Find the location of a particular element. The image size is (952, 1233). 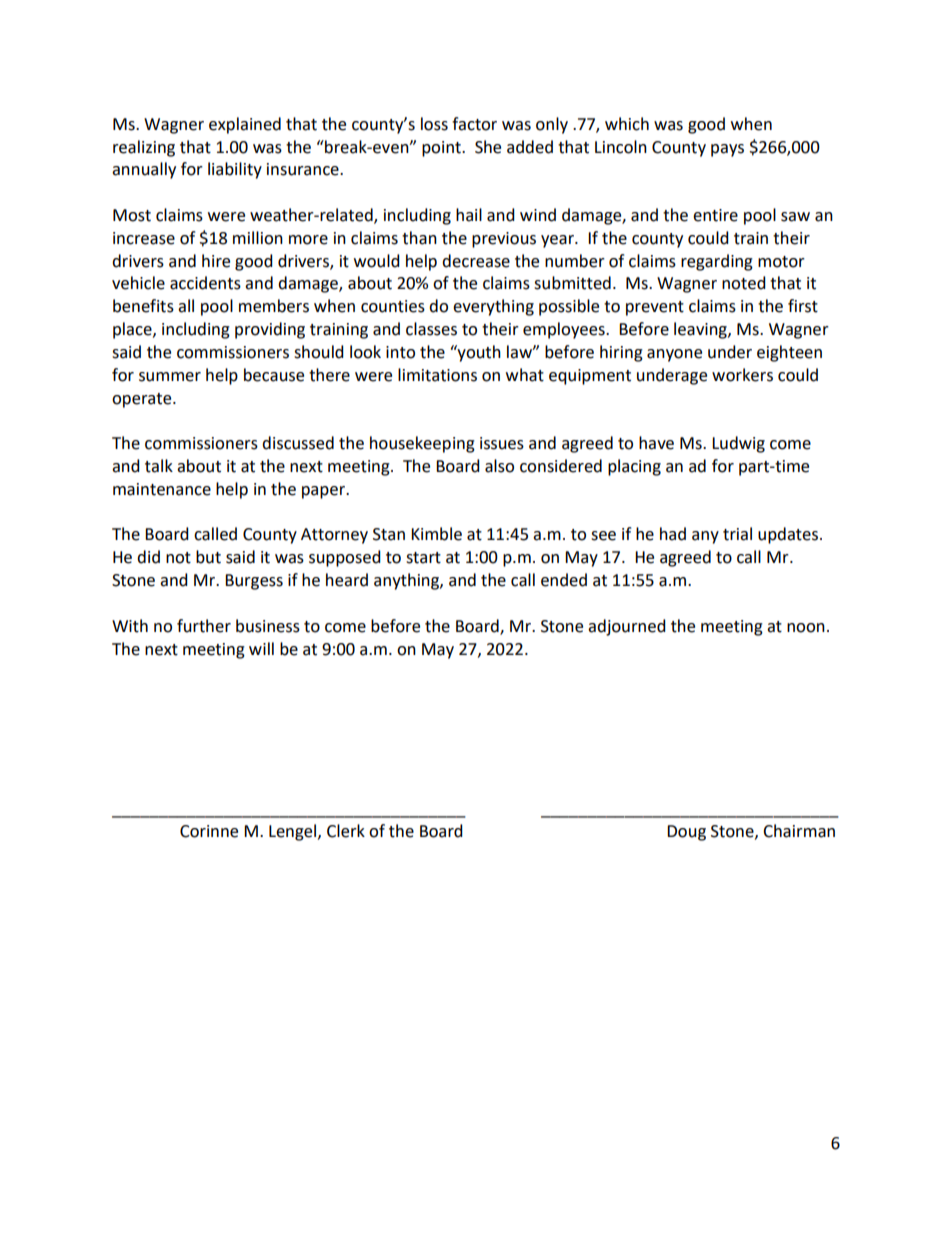

Clerk is located at coordinates (346, 831).
